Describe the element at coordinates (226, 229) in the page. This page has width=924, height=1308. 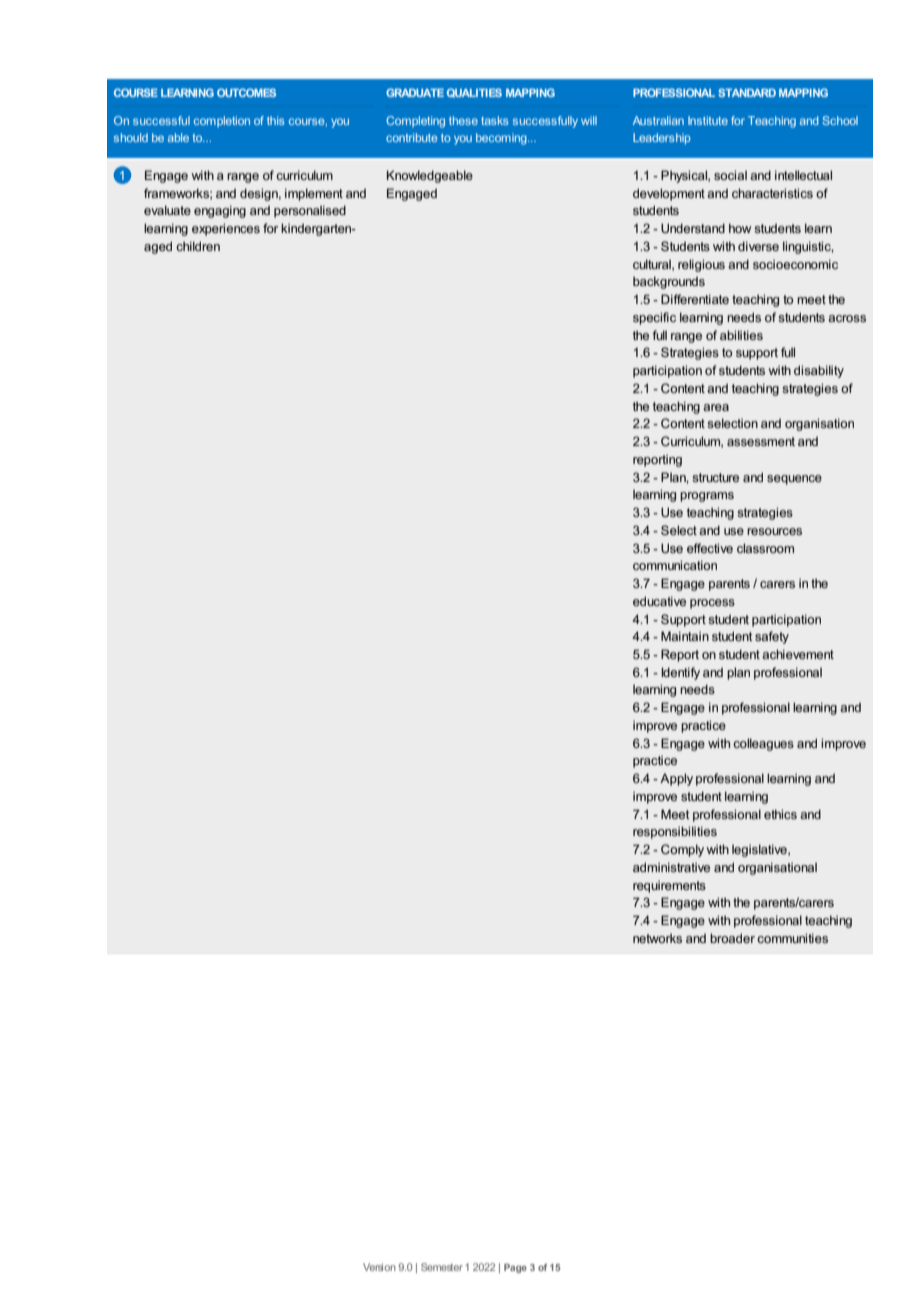
I see `experiences` at that location.
